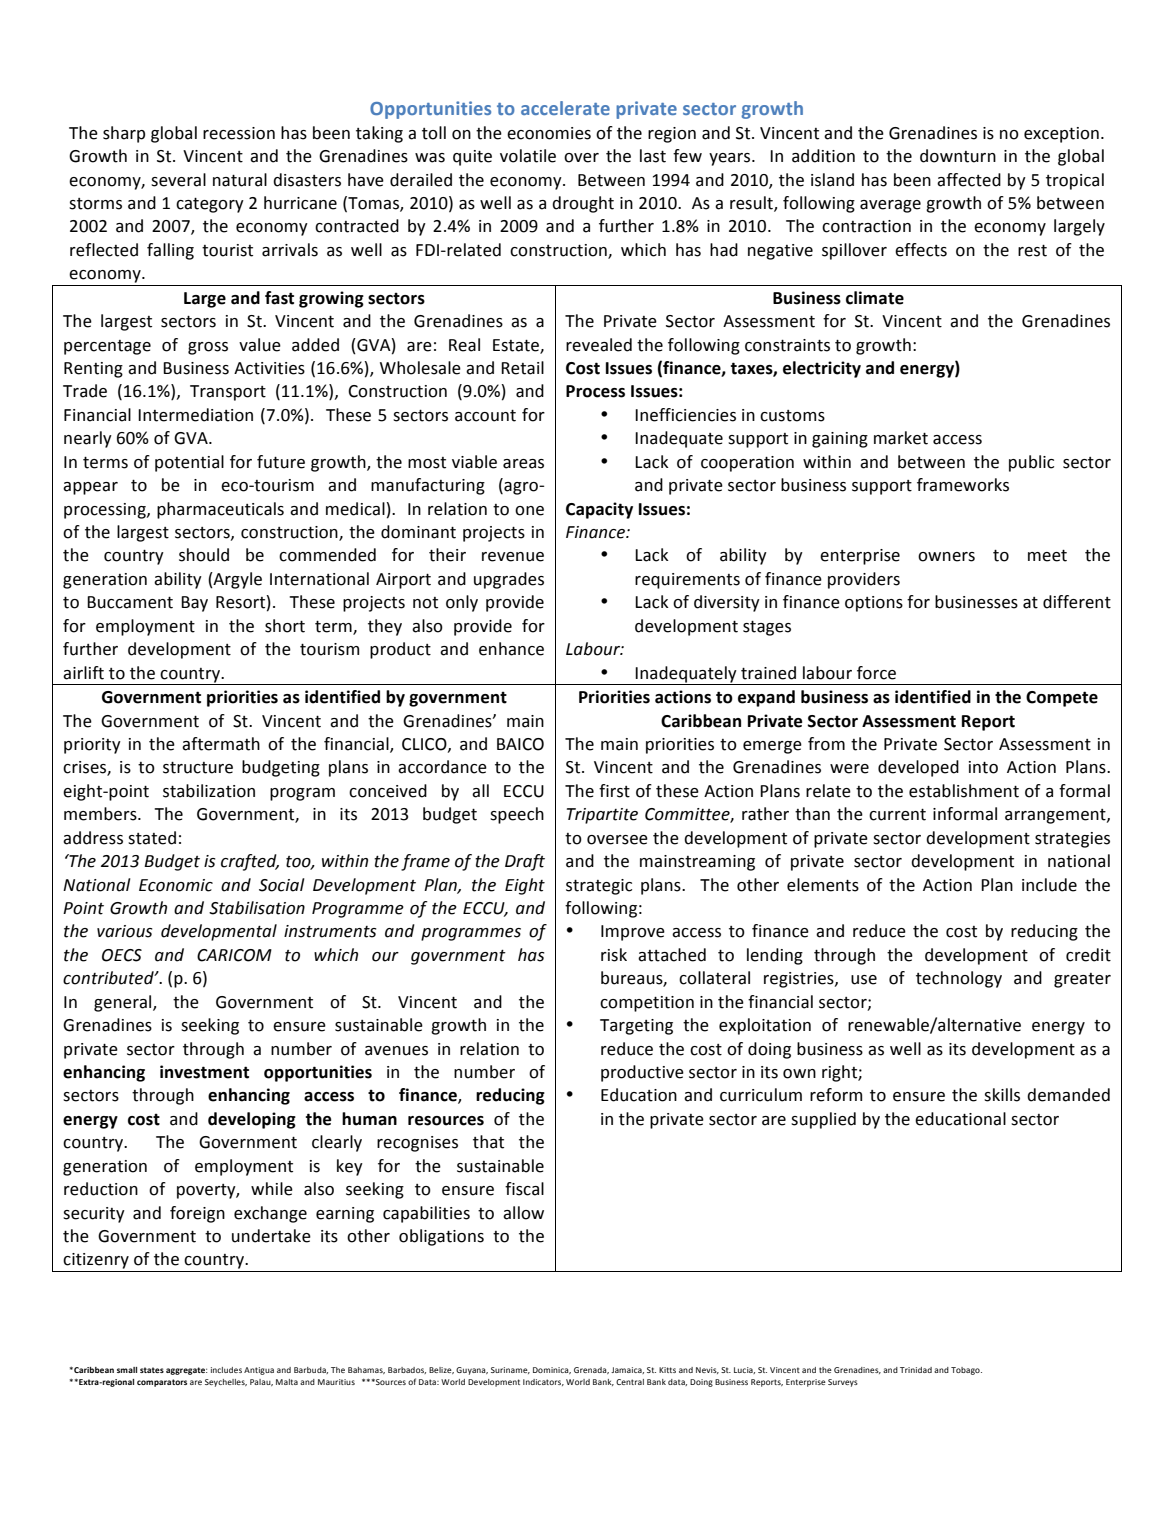  I want to click on public, so click(1031, 463).
